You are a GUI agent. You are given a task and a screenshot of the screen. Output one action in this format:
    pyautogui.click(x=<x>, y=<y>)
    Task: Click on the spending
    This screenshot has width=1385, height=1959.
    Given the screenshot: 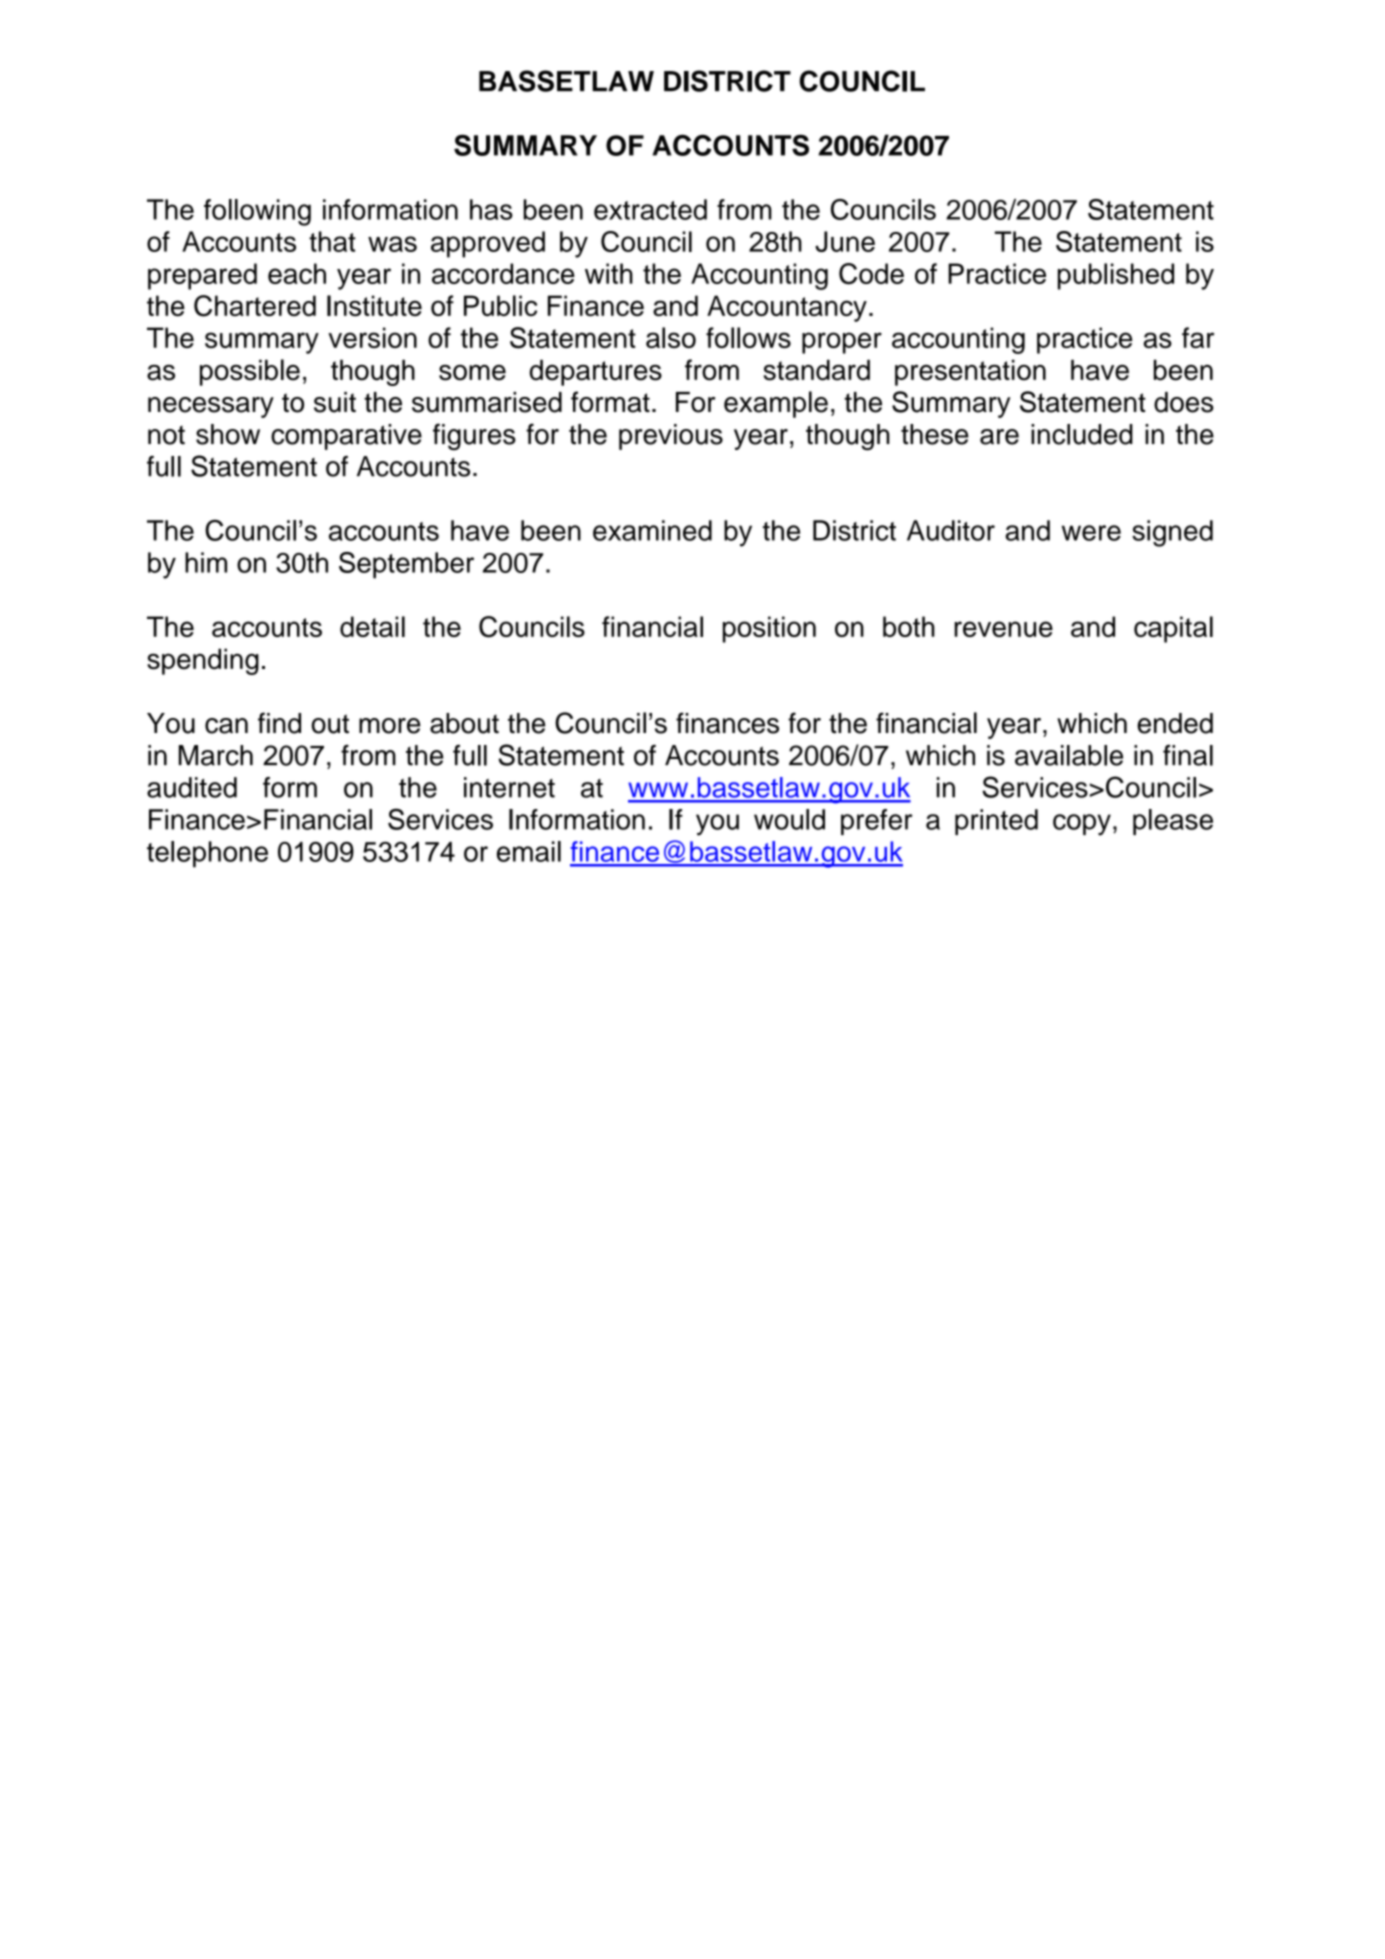 What is the action you would take?
    pyautogui.click(x=203, y=661)
